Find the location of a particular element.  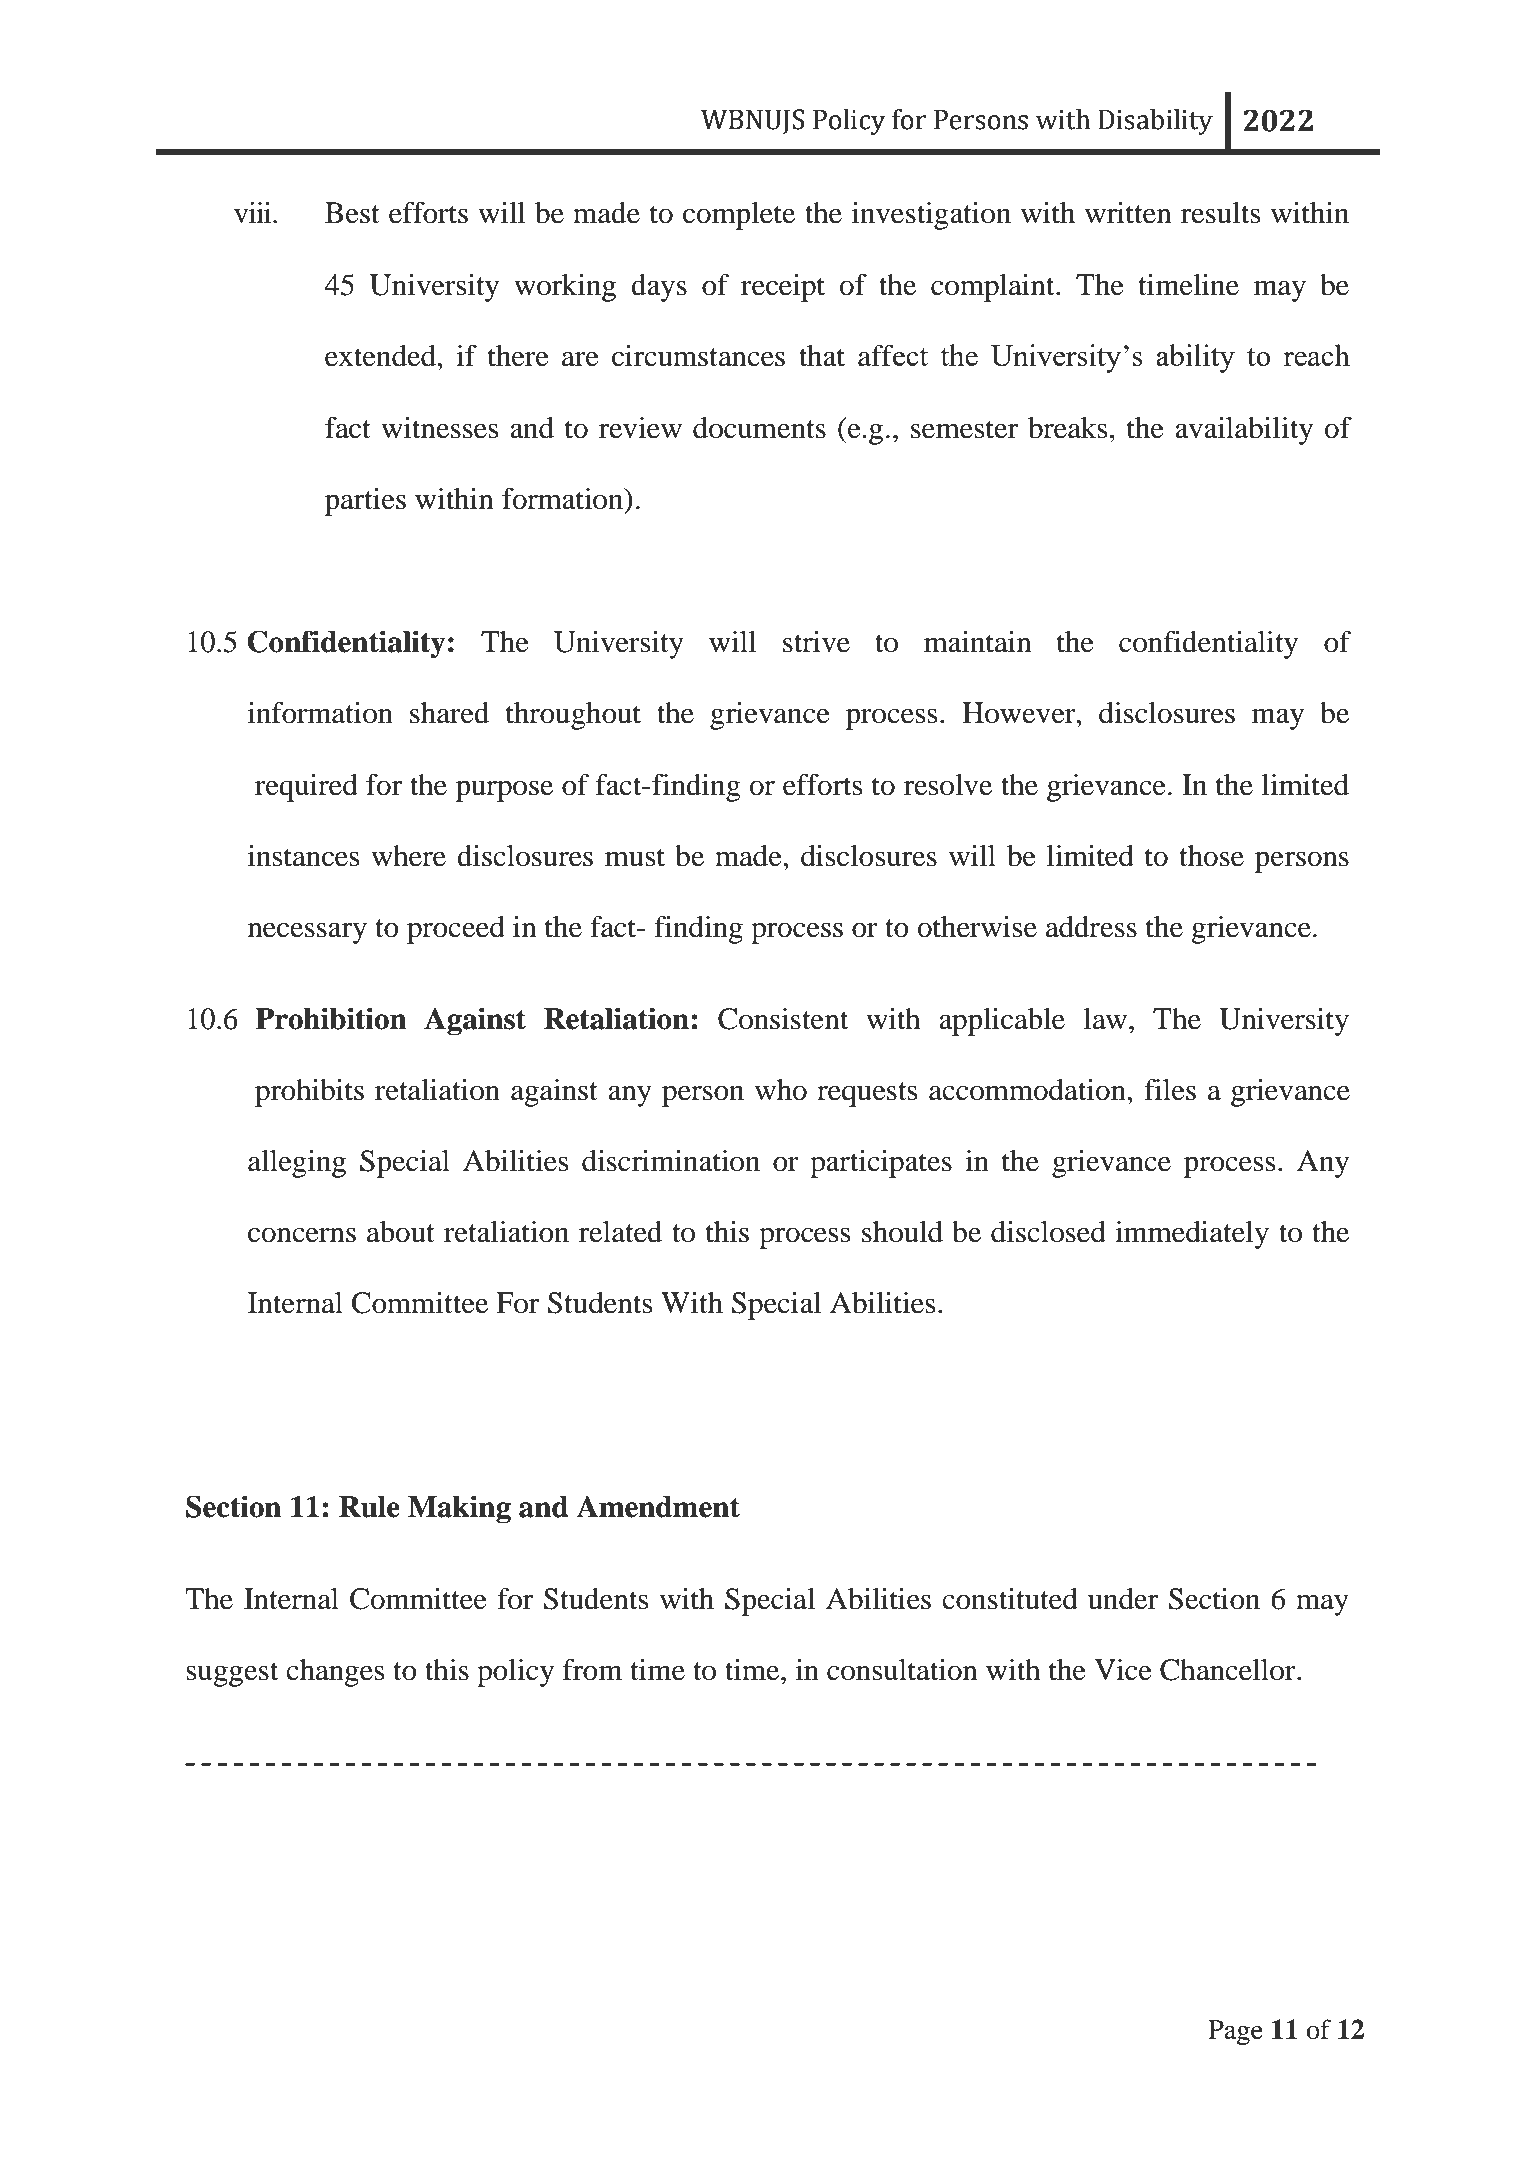

receipt is located at coordinates (783, 288).
